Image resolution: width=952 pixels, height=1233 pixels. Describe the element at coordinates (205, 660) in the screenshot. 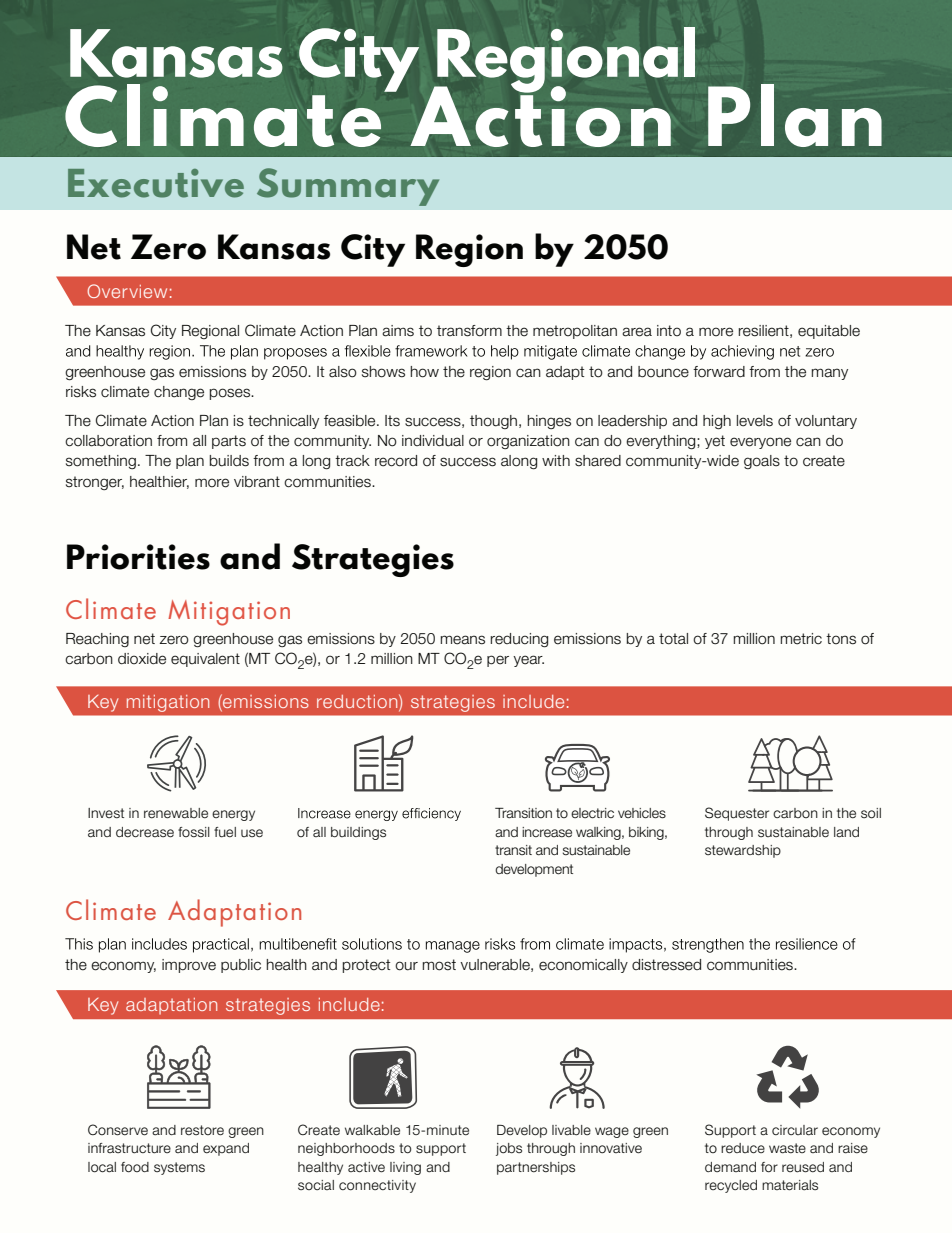

I see `equivalent` at that location.
